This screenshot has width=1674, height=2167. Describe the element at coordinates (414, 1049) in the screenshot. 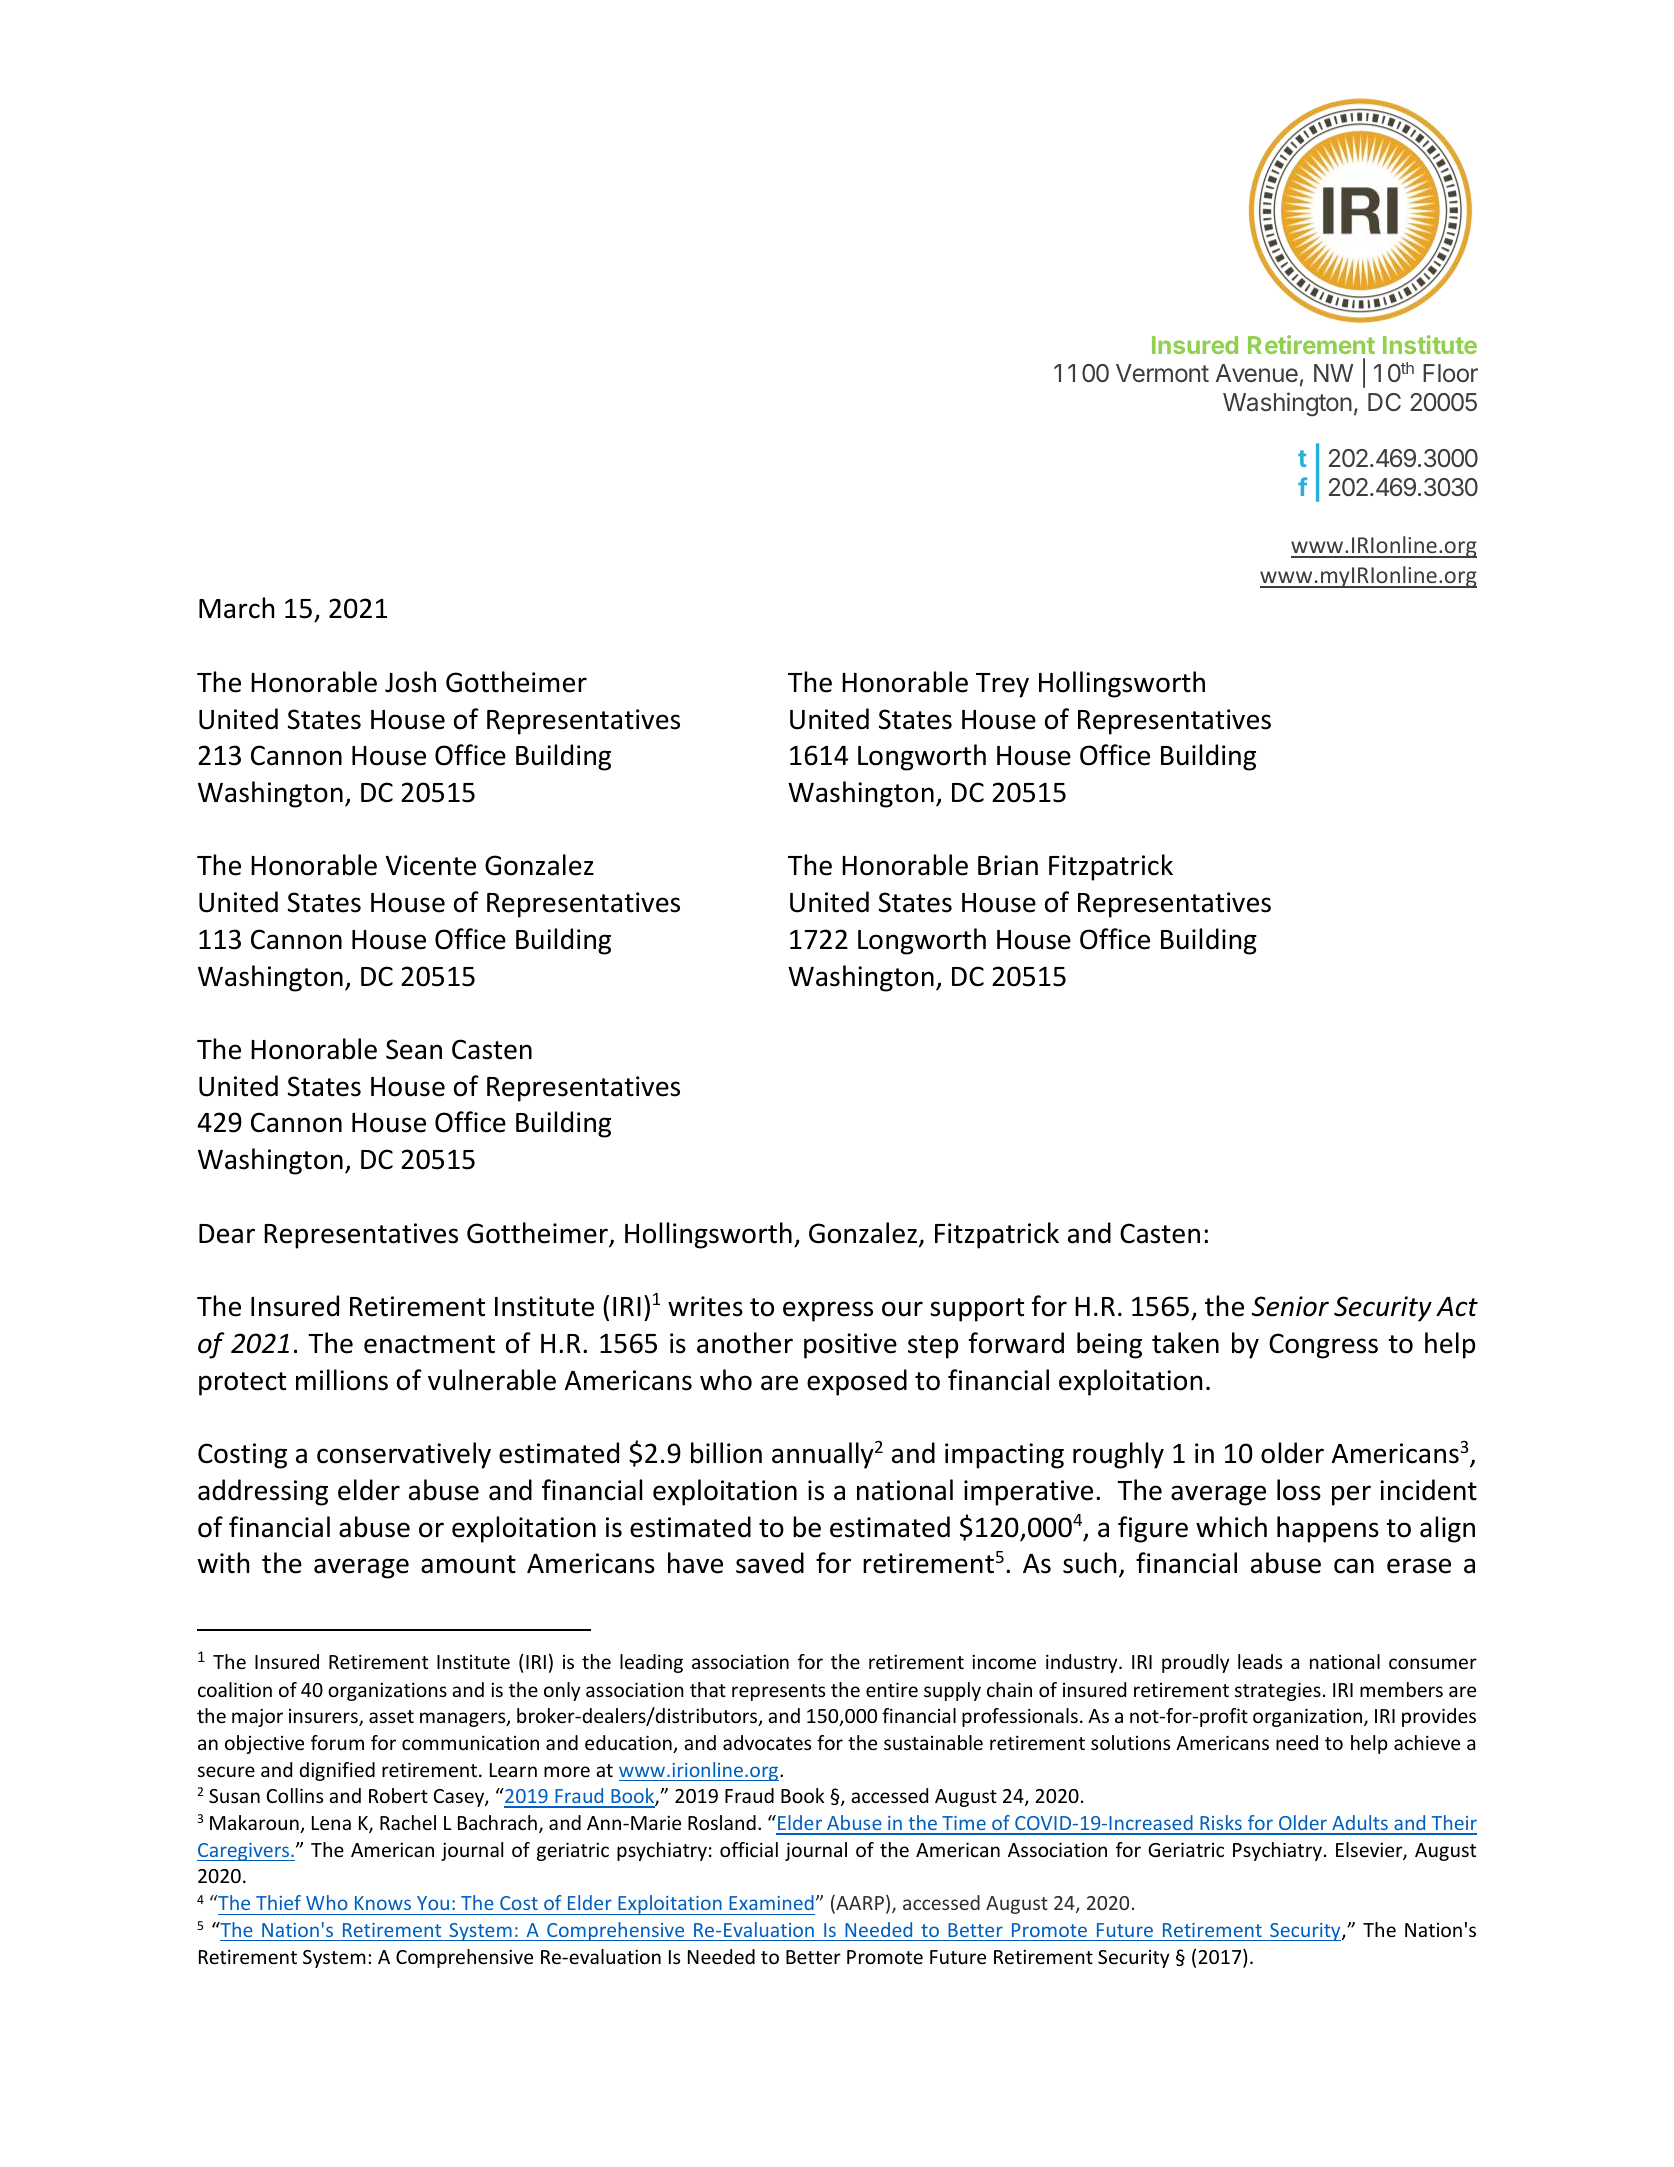

I see `Sean` at that location.
